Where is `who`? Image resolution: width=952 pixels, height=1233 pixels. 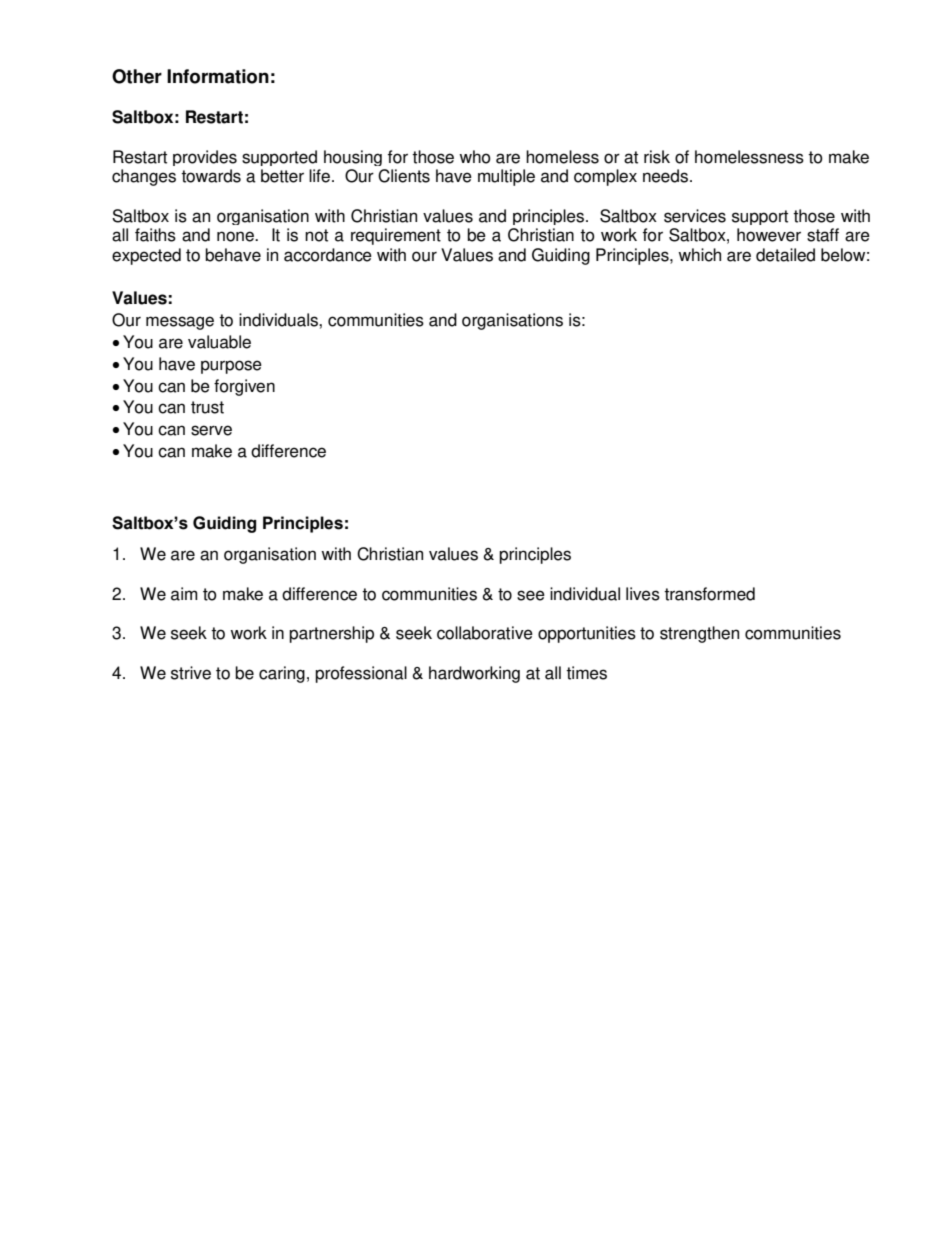 who is located at coordinates (475, 157).
